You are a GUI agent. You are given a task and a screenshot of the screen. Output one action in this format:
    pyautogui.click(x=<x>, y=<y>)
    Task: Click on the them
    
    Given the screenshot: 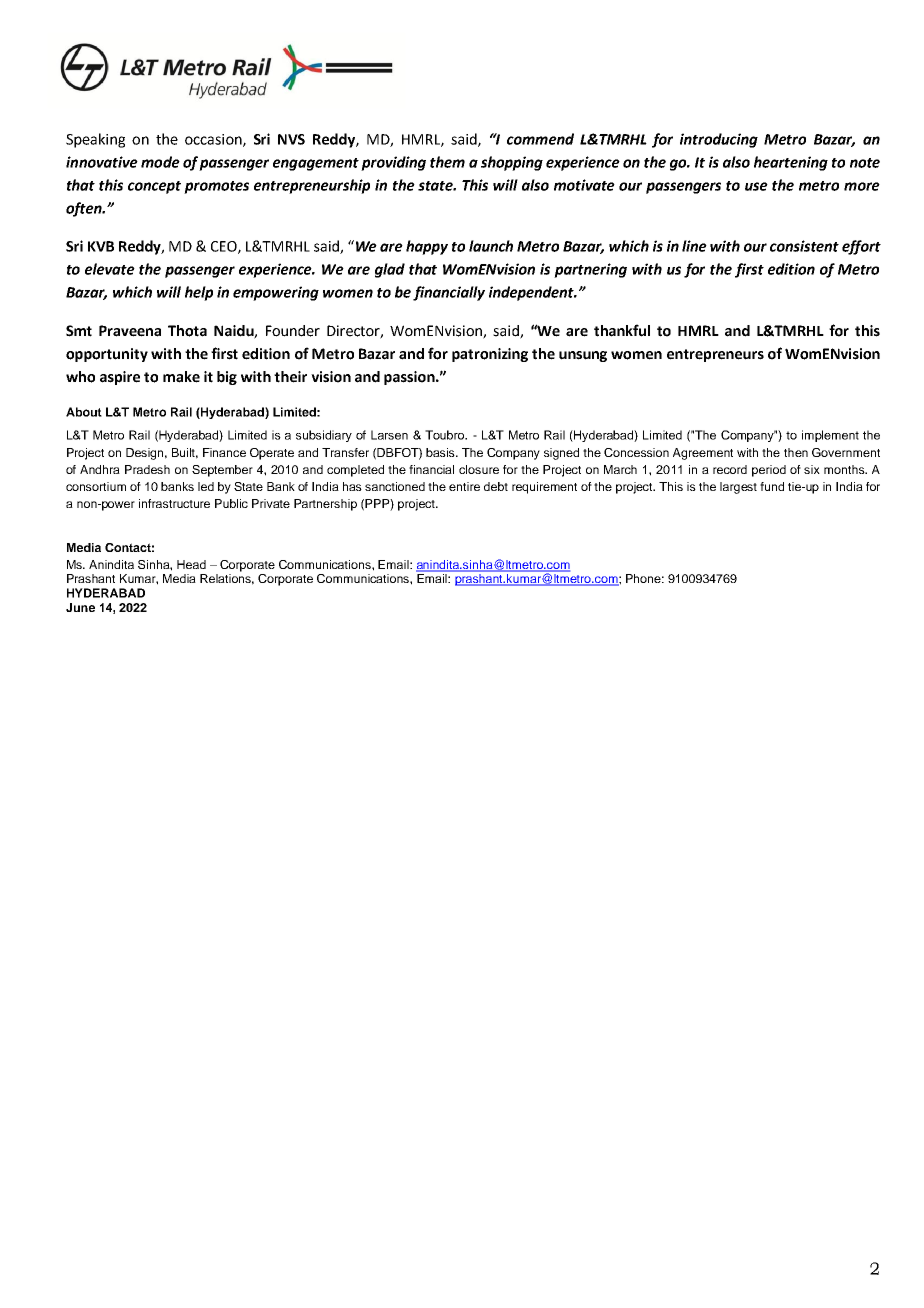 What is the action you would take?
    pyautogui.click(x=447, y=162)
